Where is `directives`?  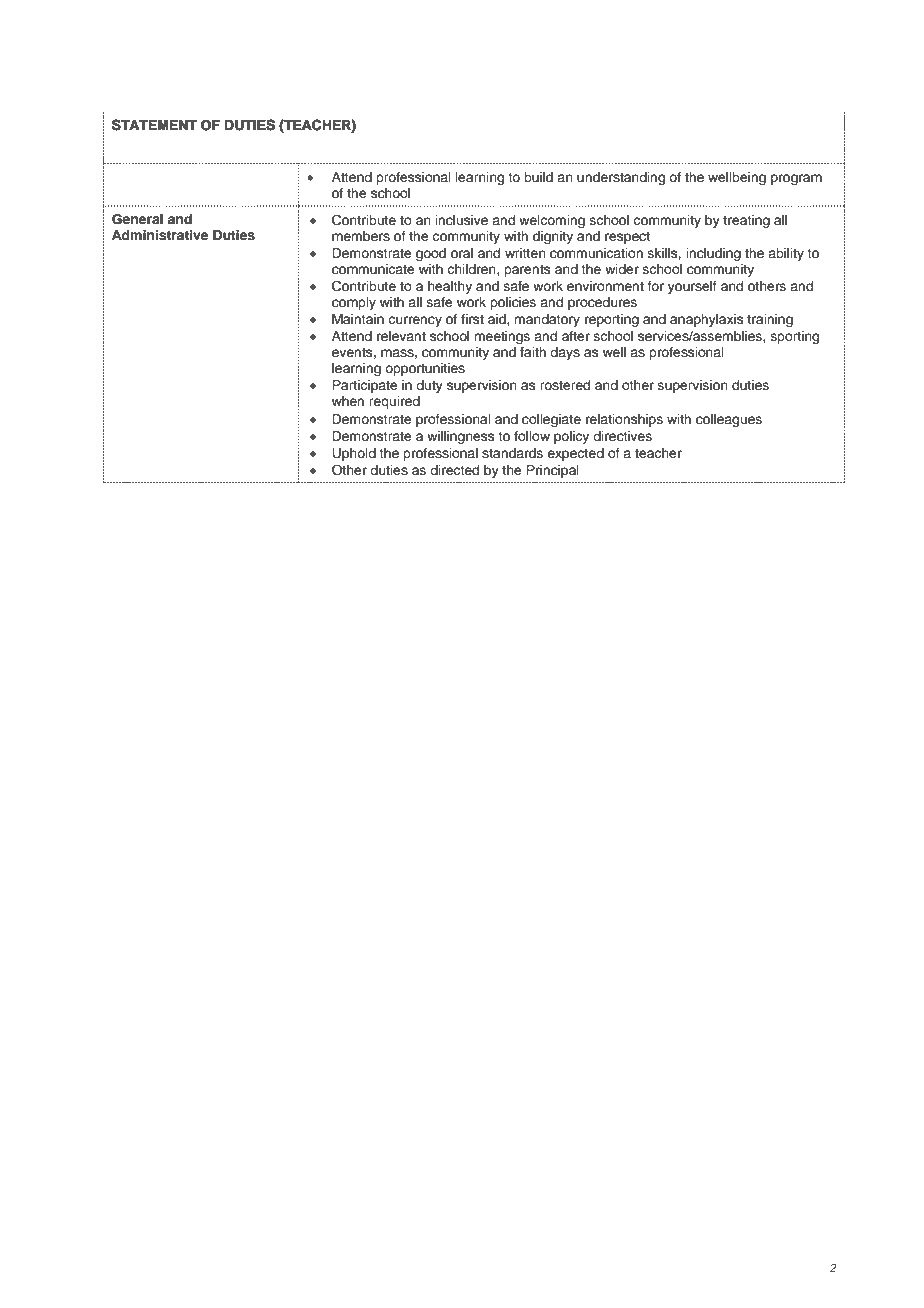 directives is located at coordinates (622, 436).
